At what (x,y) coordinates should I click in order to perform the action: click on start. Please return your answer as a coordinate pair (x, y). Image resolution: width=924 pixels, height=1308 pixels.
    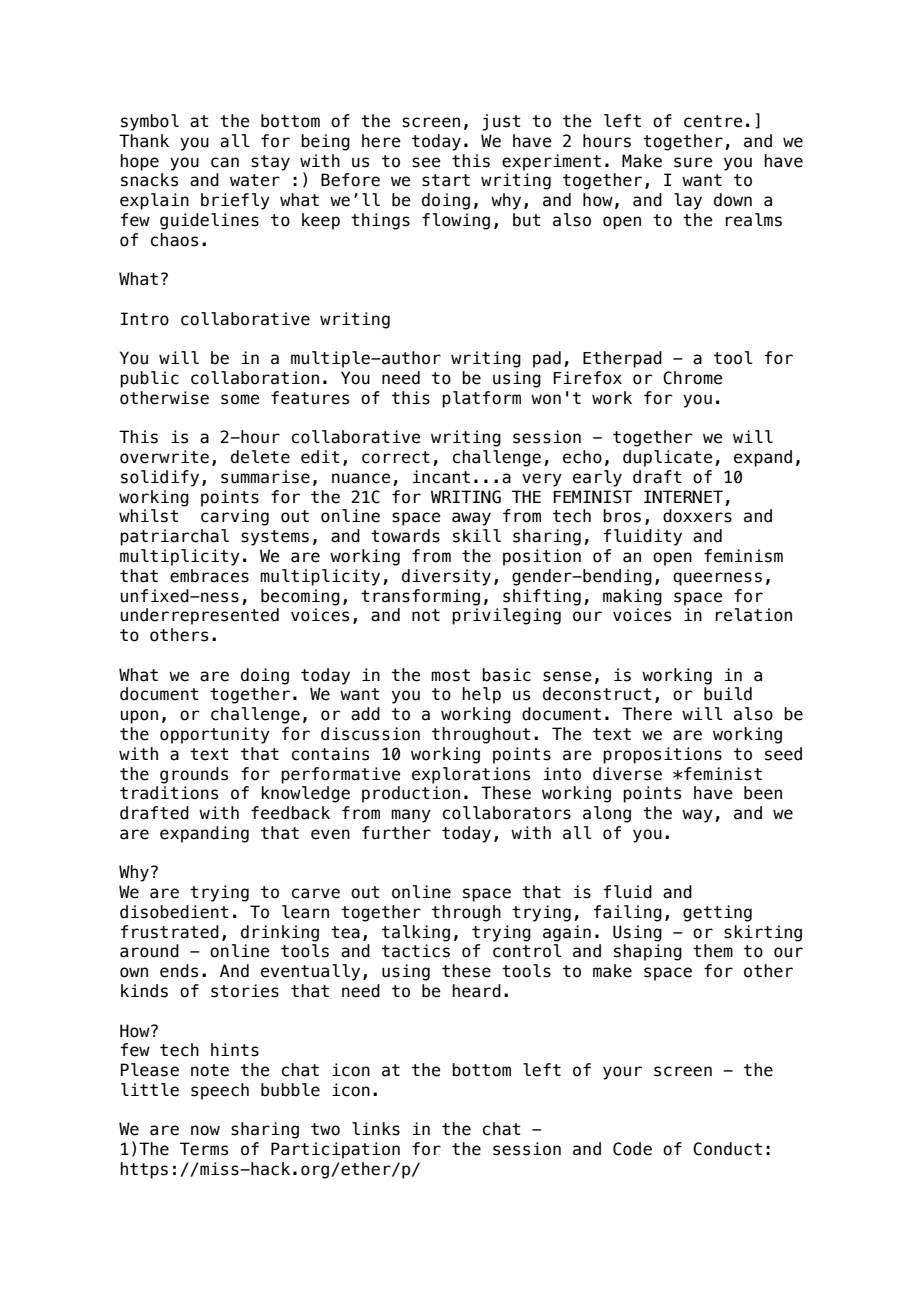
    Looking at the image, I should click on (446, 180).
